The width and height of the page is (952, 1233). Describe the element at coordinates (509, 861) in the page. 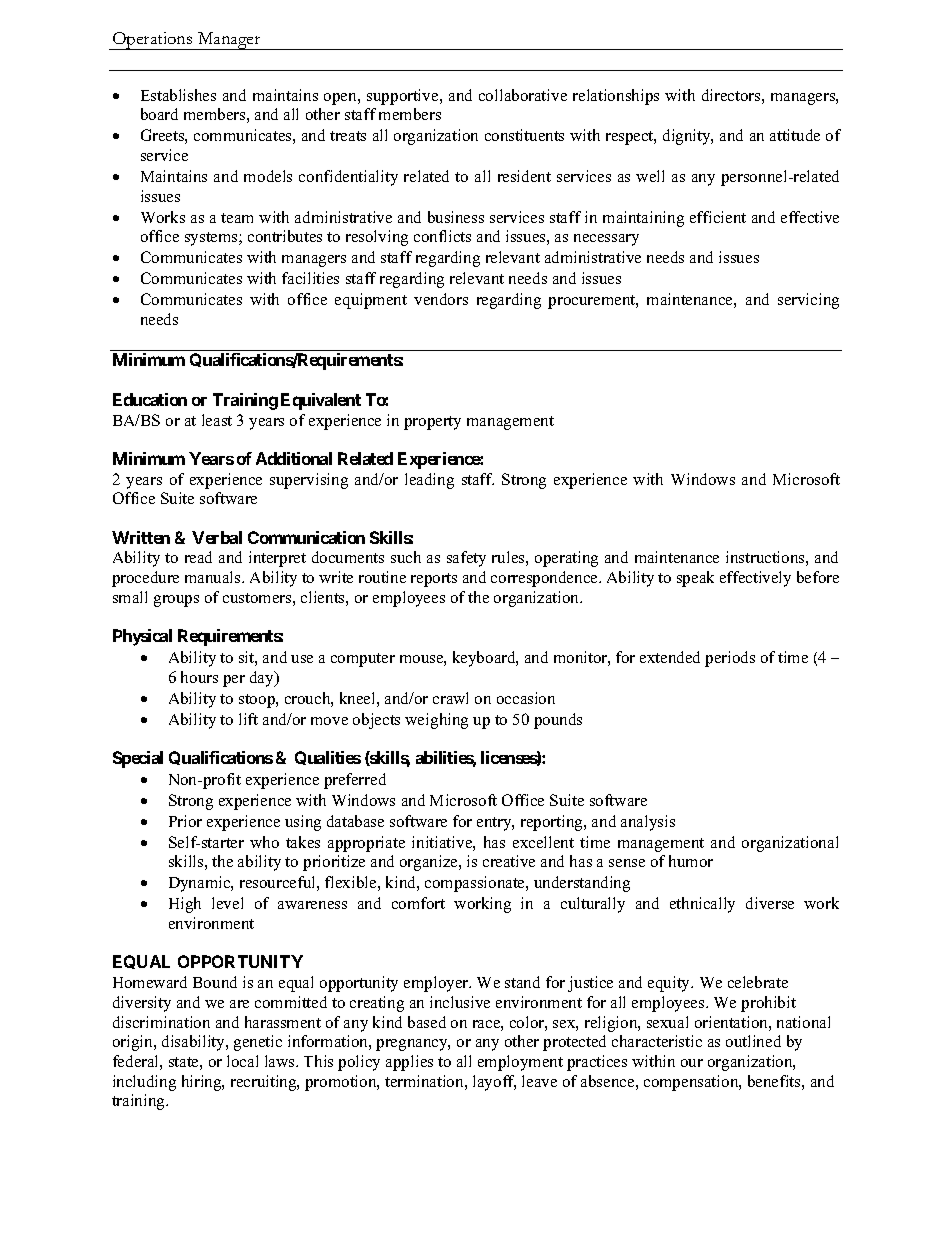

I see `creative` at that location.
